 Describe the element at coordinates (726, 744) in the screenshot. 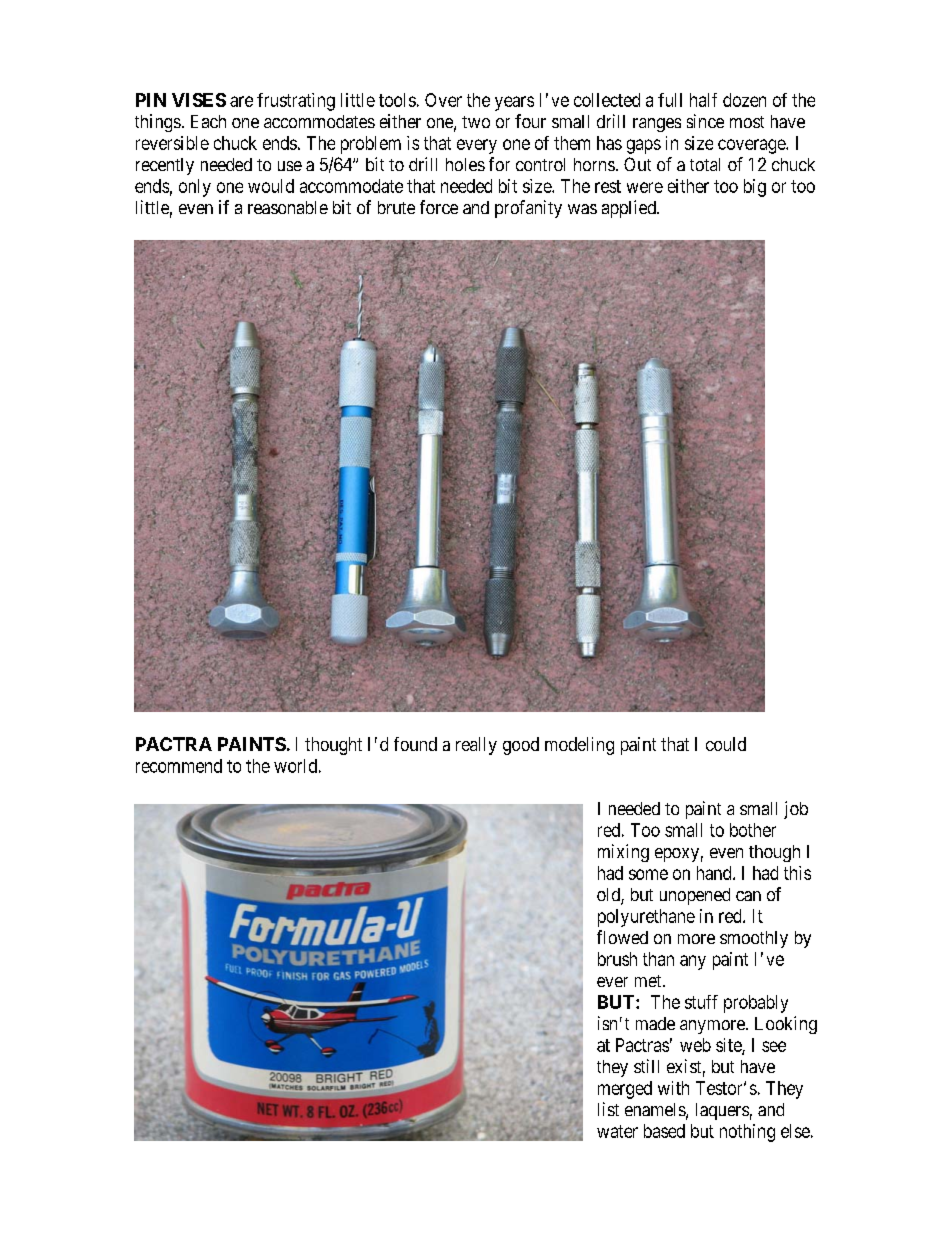

I see `could` at that location.
